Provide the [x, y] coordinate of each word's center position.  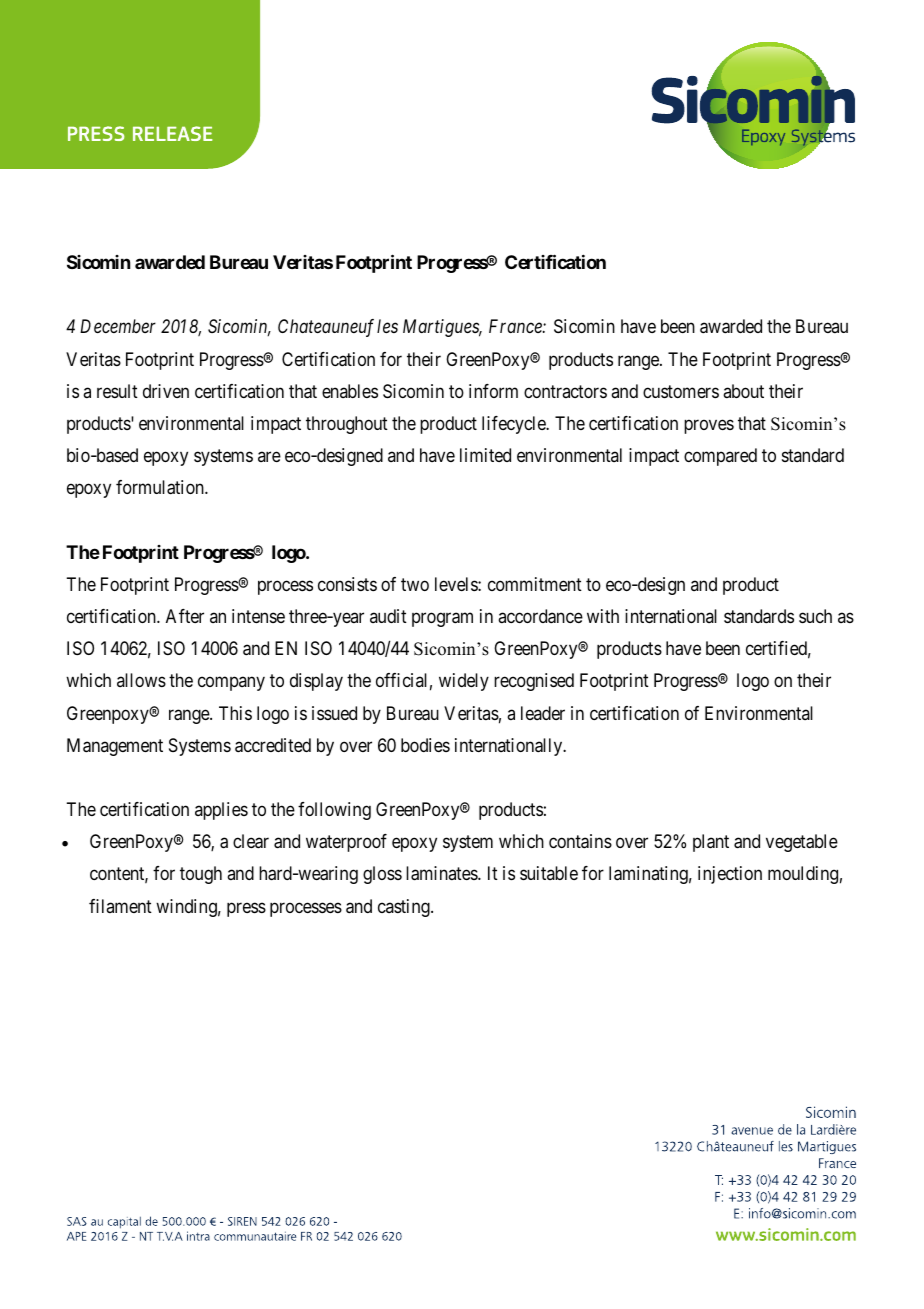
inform [493, 391]
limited [485, 455]
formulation [161, 487]
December [118, 326]
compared [720, 457]
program [442, 619]
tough [201, 875]
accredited [273, 745]
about [743, 391]
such [815, 616]
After [185, 616]
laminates [442, 873]
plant [711, 843]
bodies [425, 745]
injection [730, 875]
